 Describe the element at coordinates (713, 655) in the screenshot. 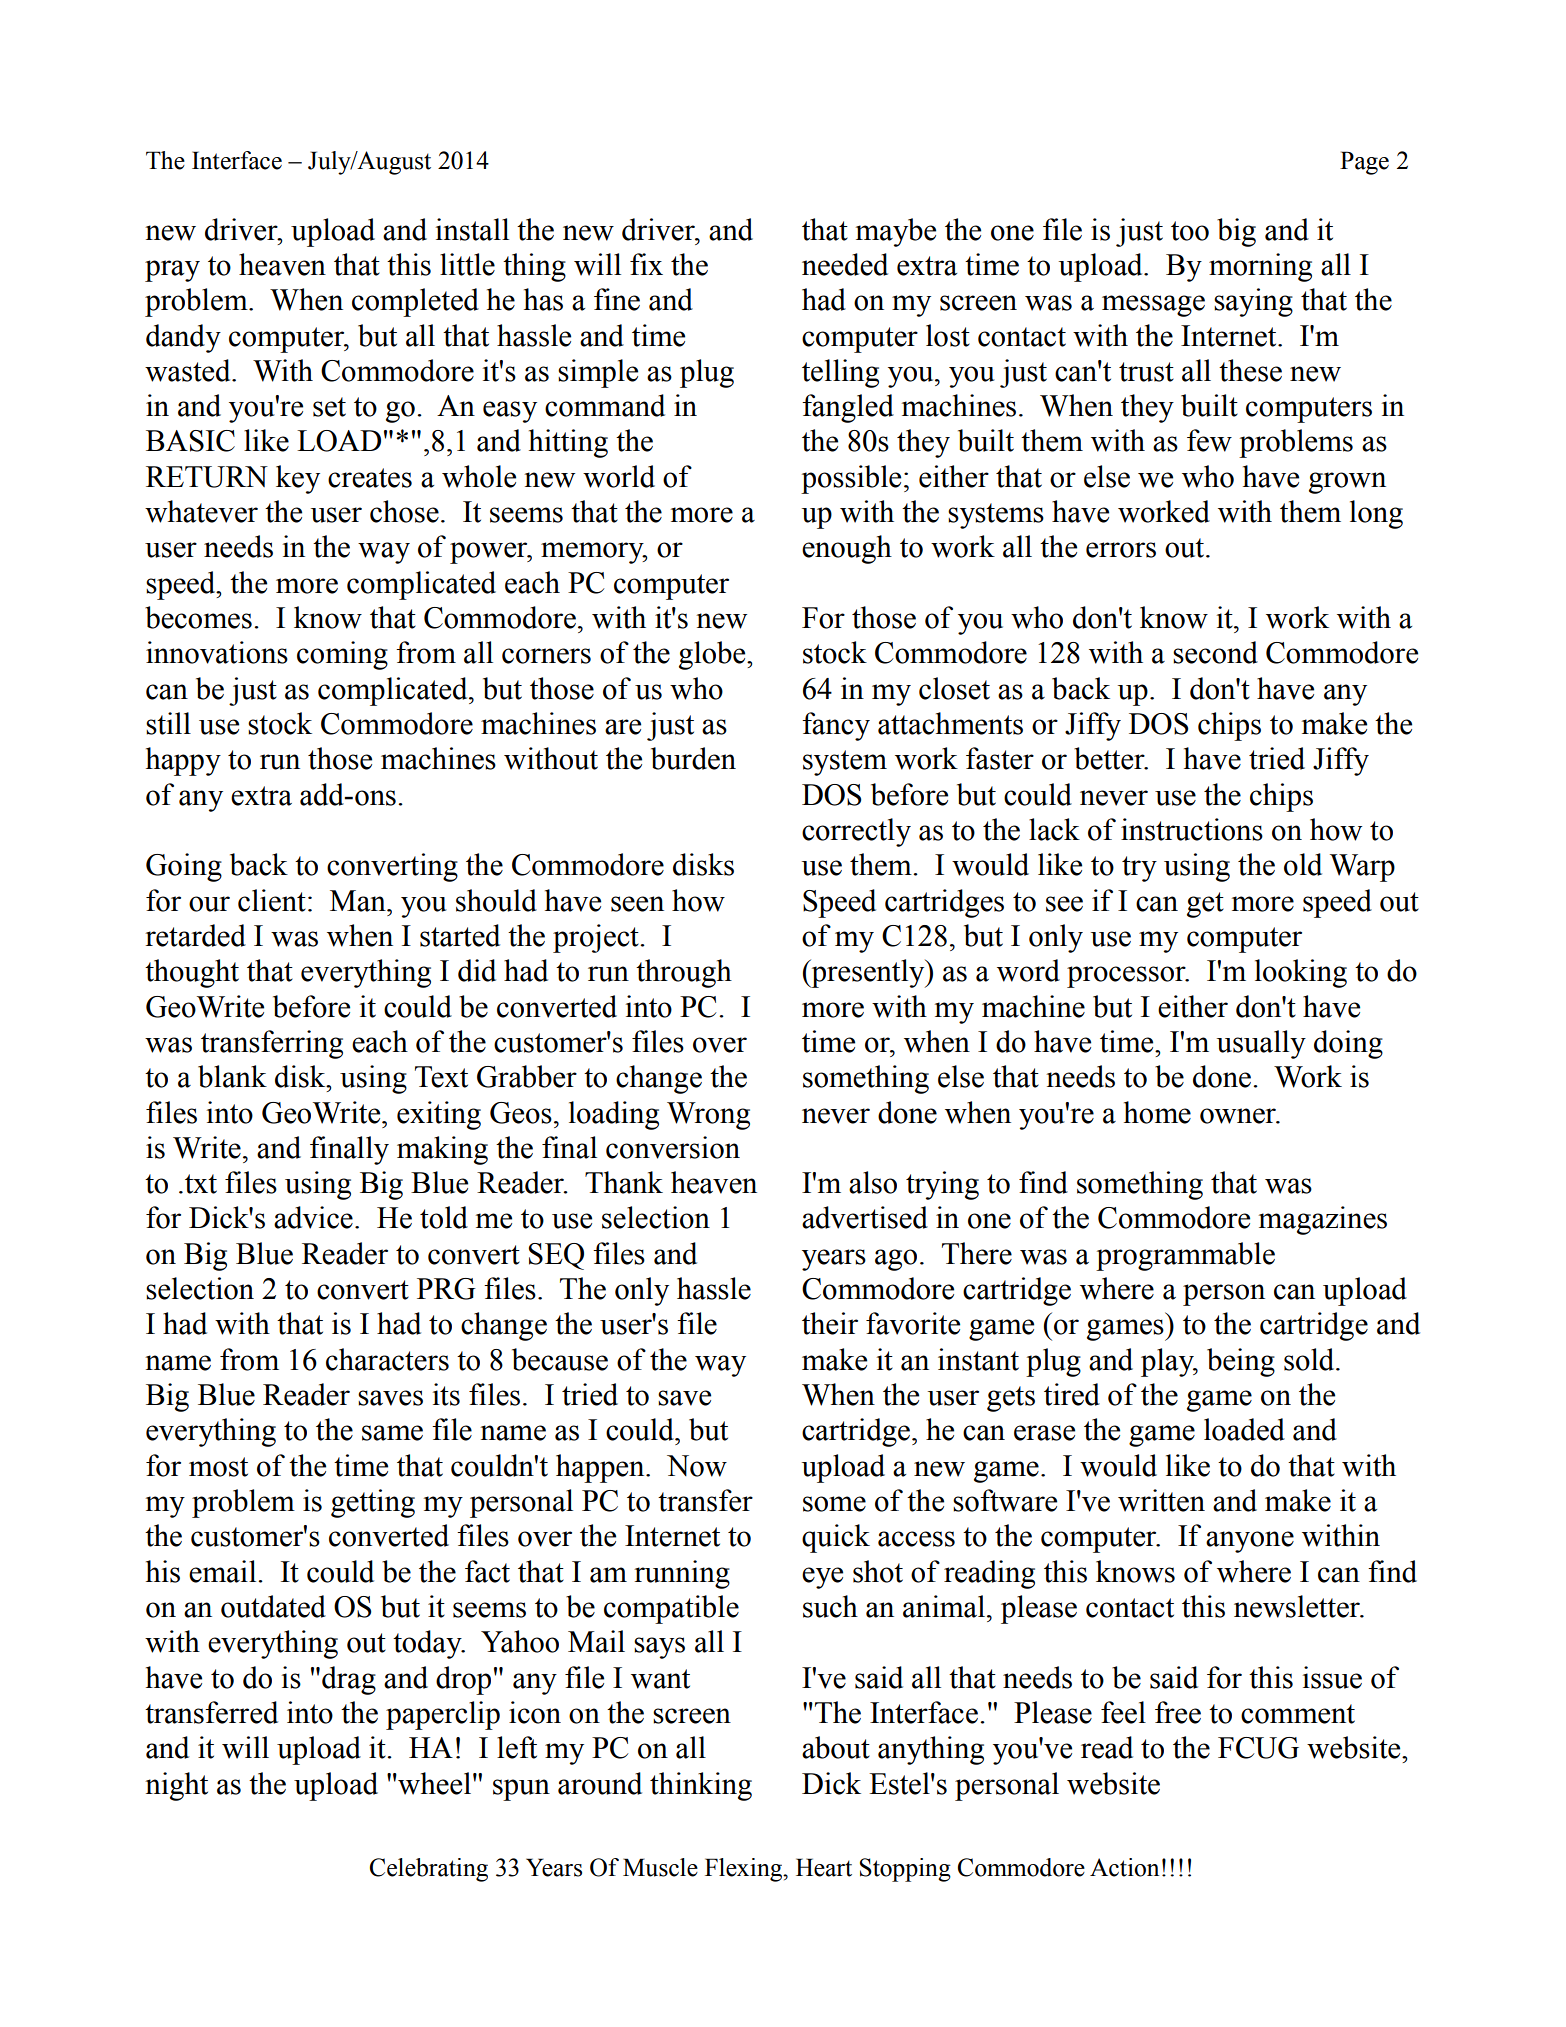

I see `globe` at that location.
